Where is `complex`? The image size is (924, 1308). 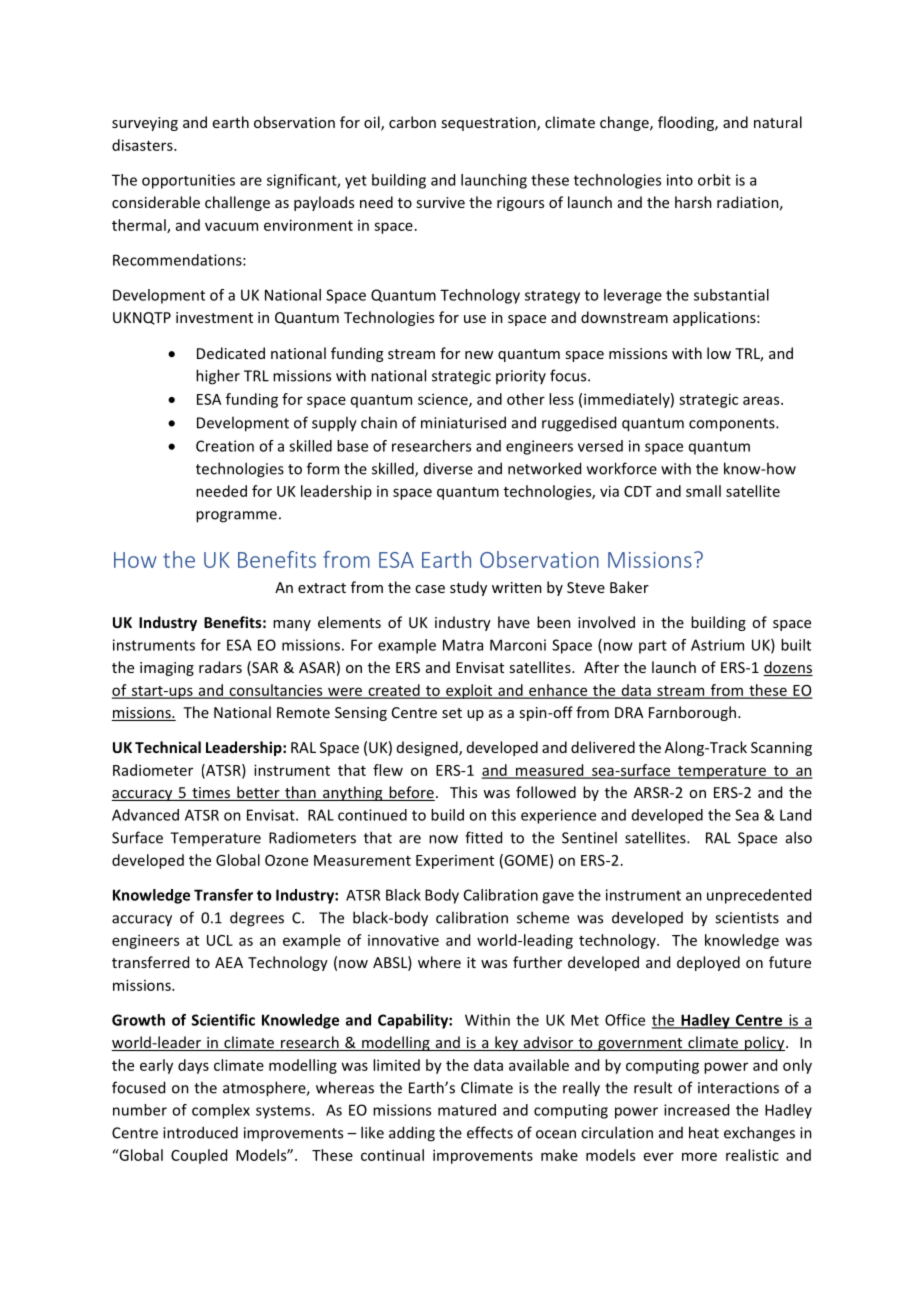
complex is located at coordinates (221, 1111).
